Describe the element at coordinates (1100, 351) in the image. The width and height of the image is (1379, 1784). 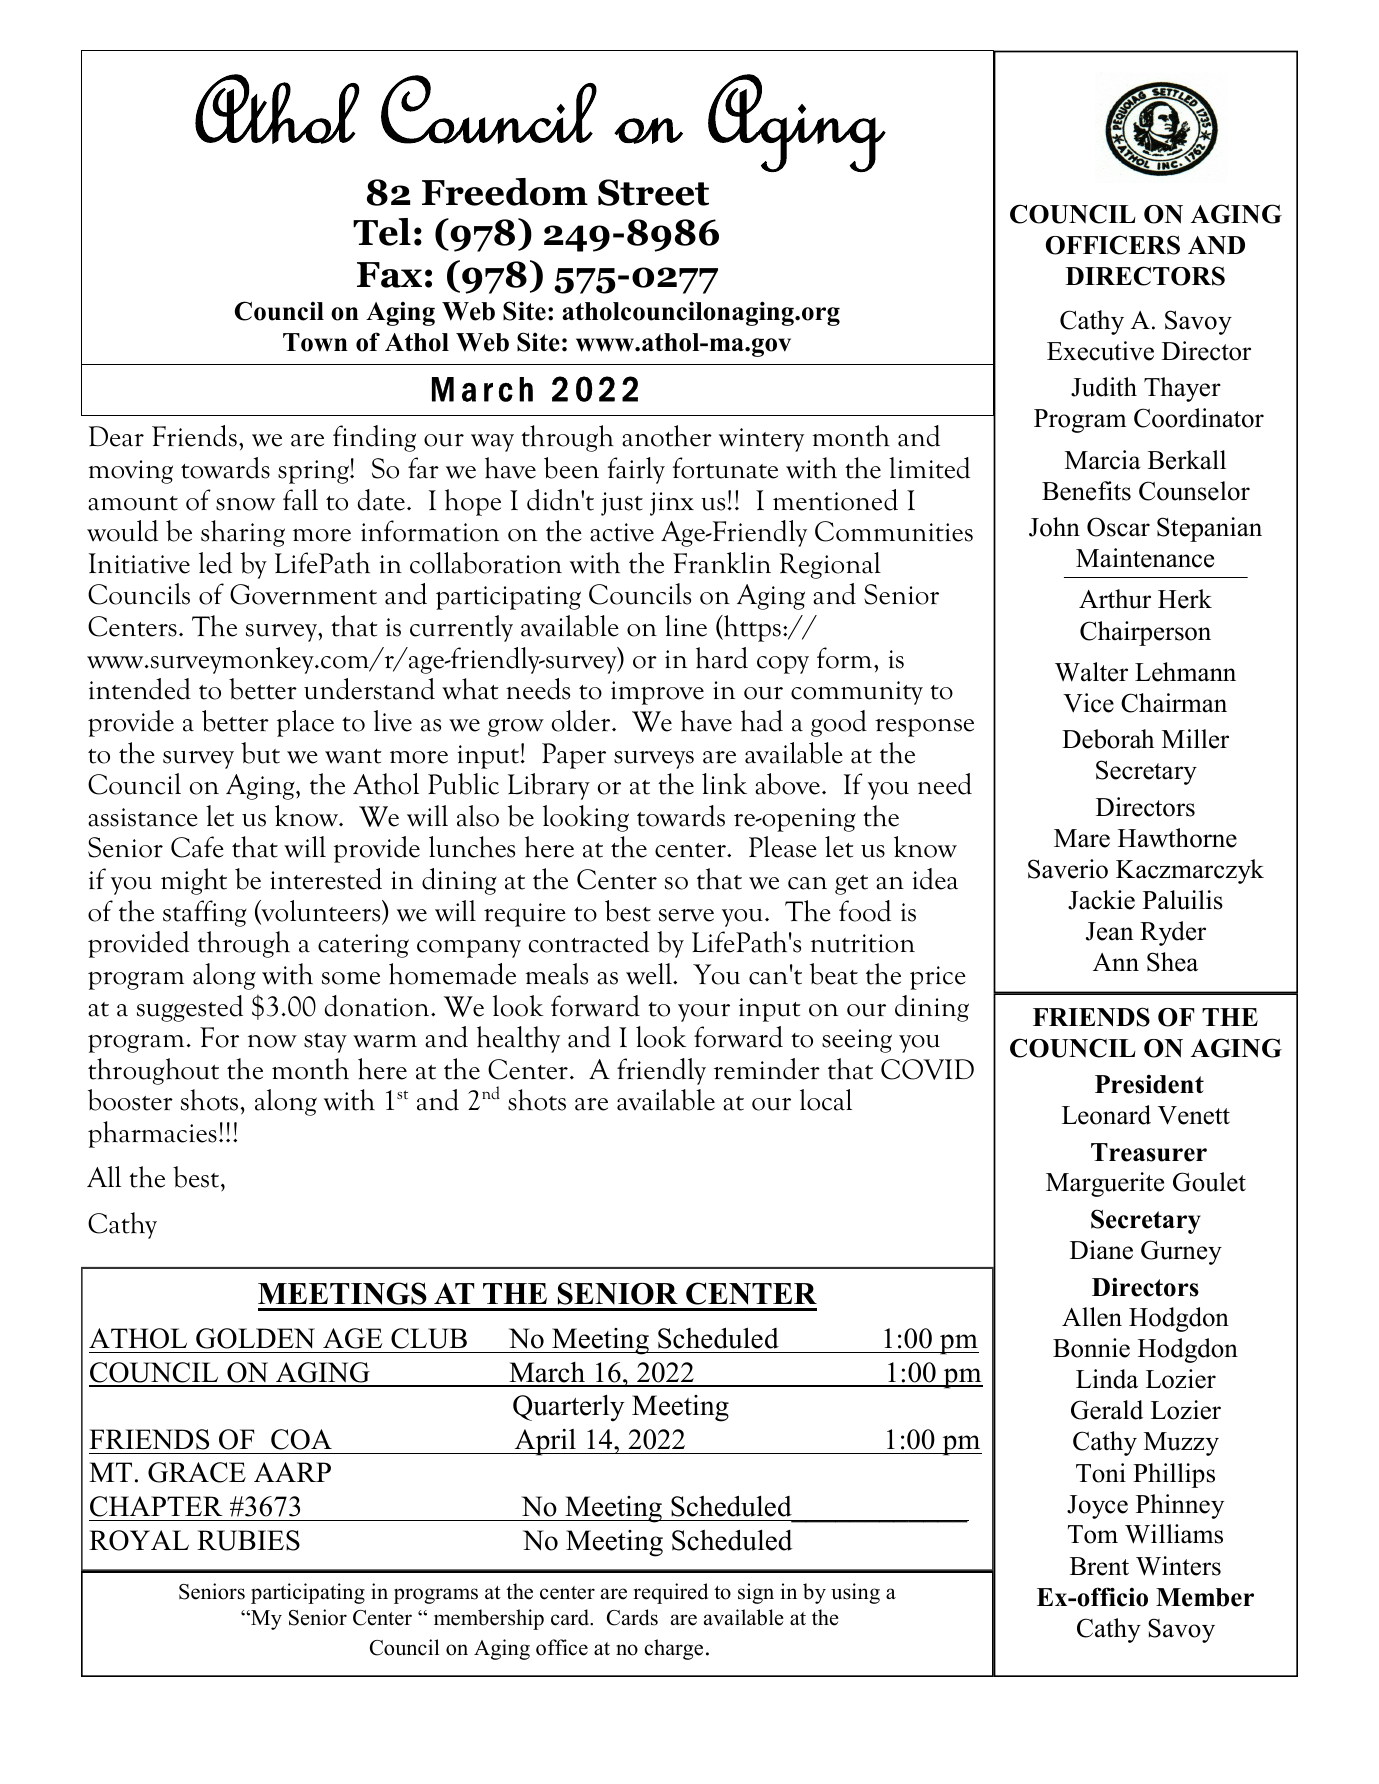
I see `Executive` at that location.
